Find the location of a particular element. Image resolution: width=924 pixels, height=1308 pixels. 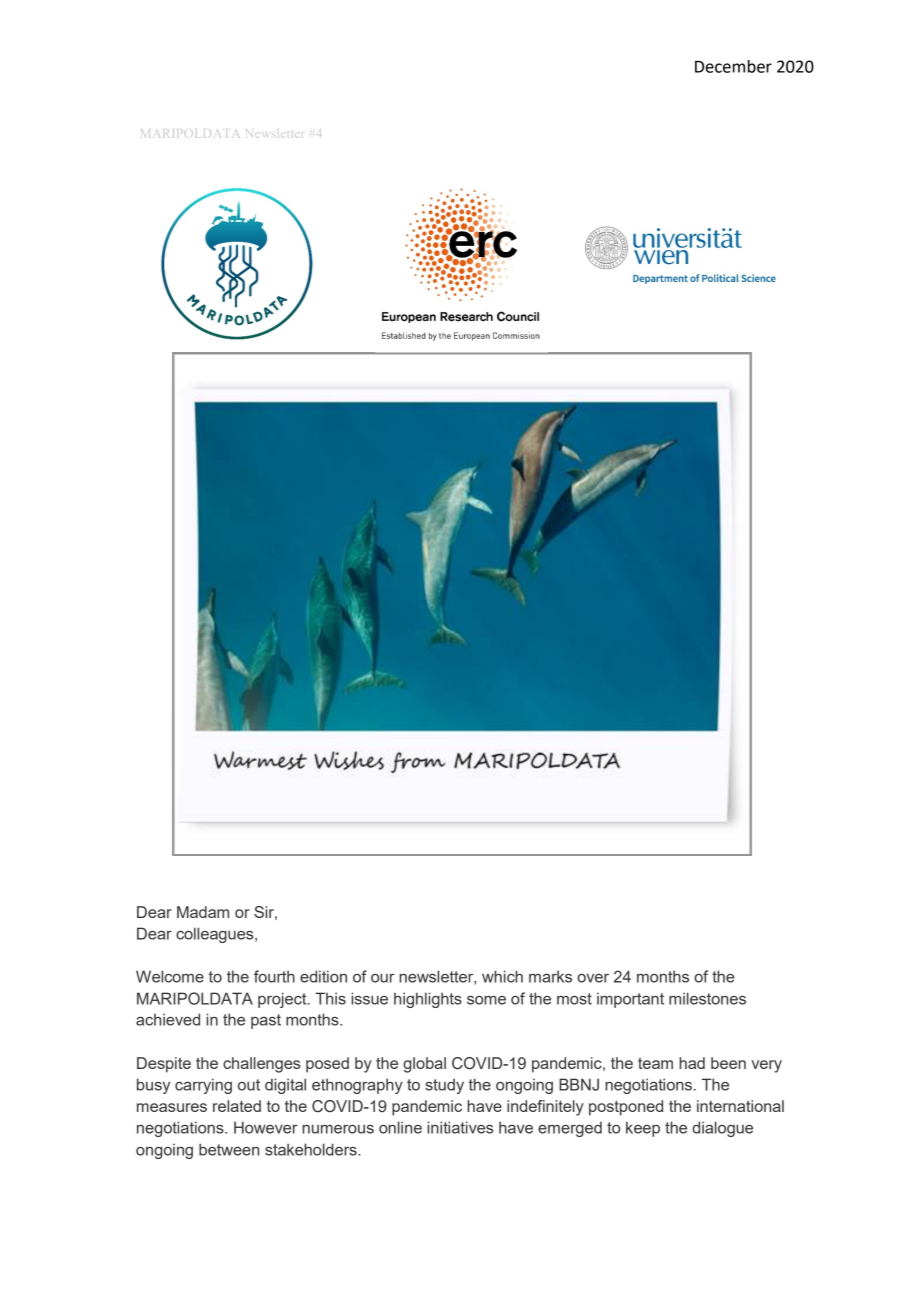

highlights is located at coordinates (428, 1000).
